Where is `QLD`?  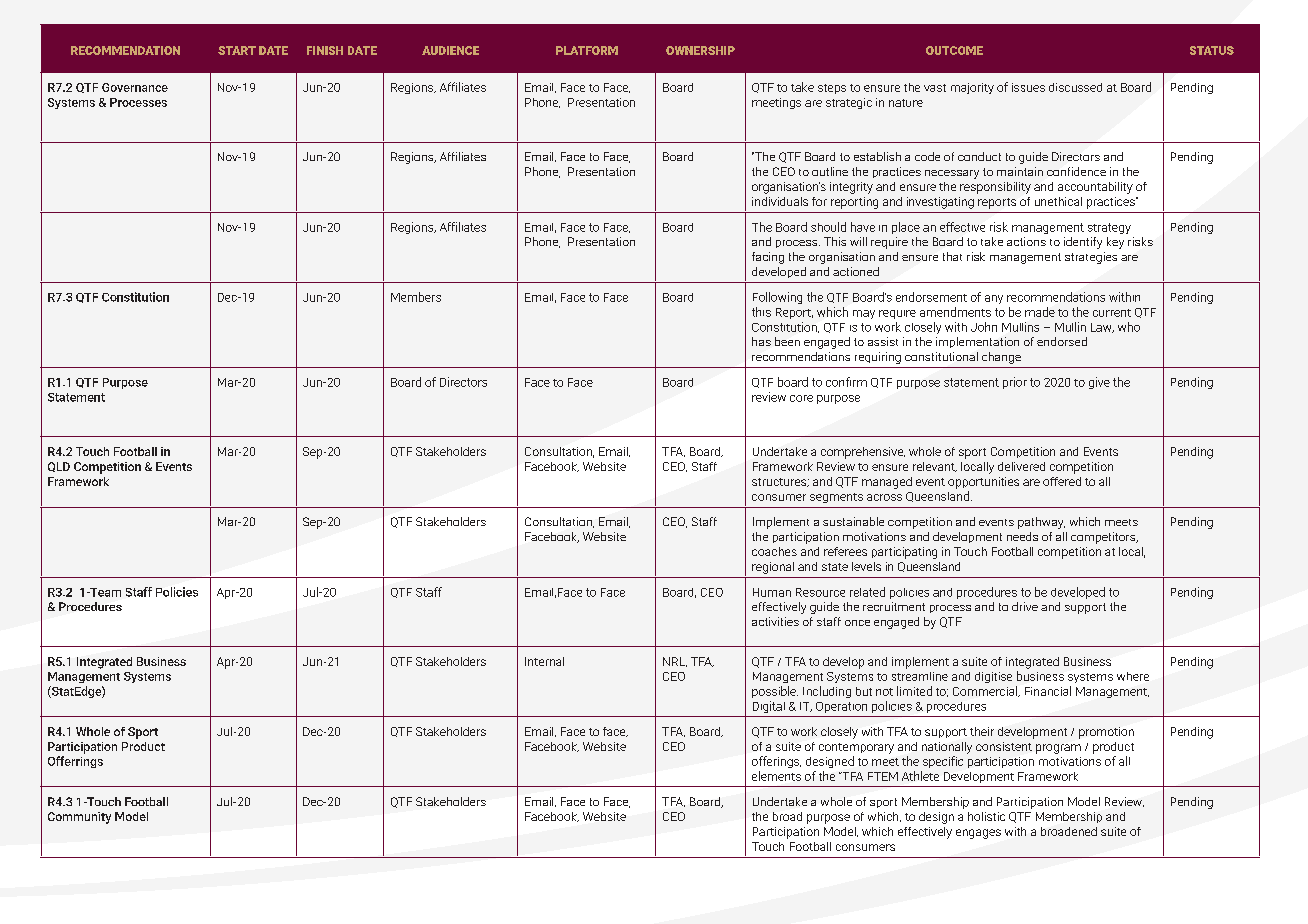 QLD is located at coordinates (59, 467).
